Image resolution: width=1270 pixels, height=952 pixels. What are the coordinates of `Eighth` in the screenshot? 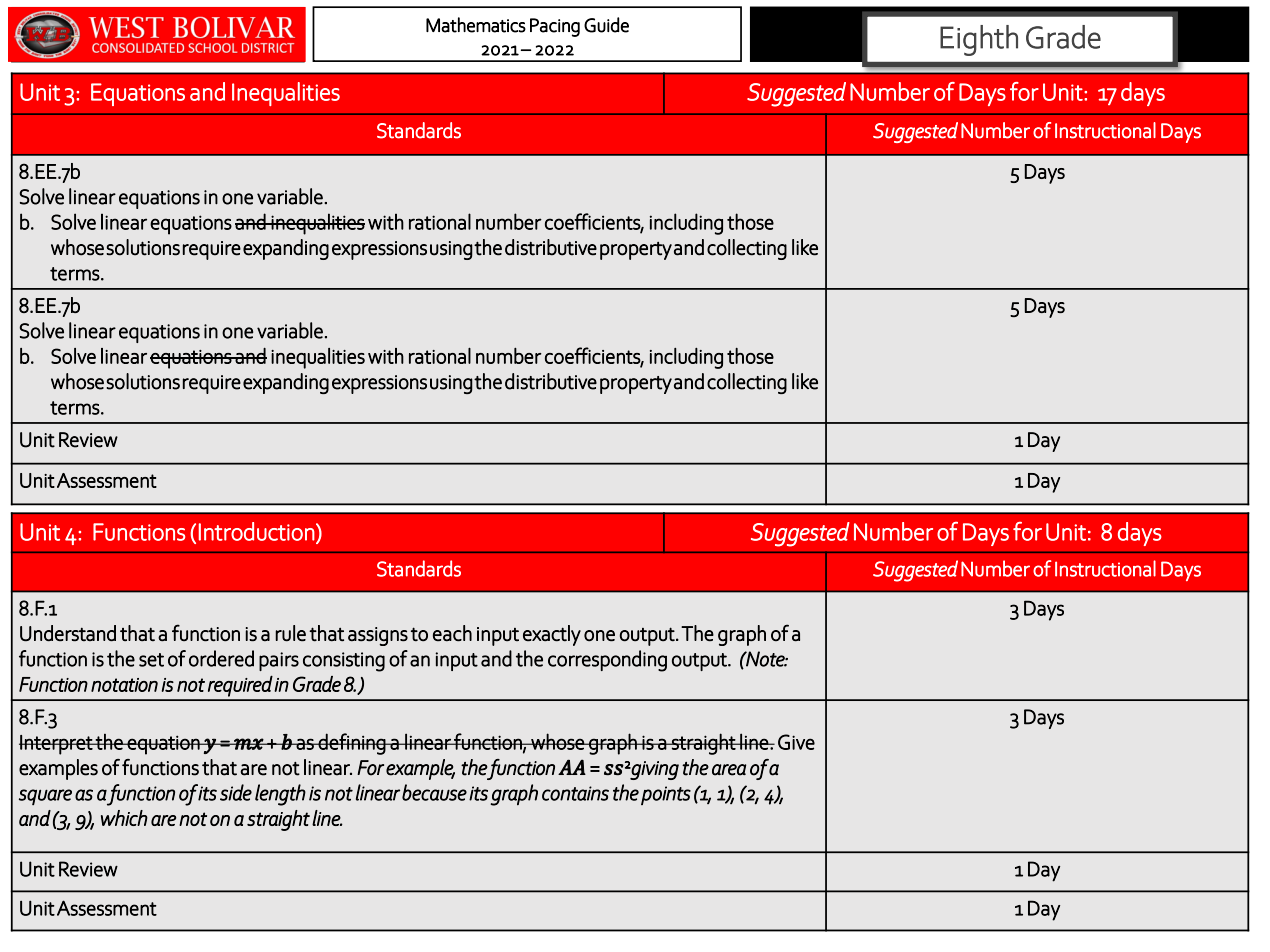 It's located at (979, 40).
